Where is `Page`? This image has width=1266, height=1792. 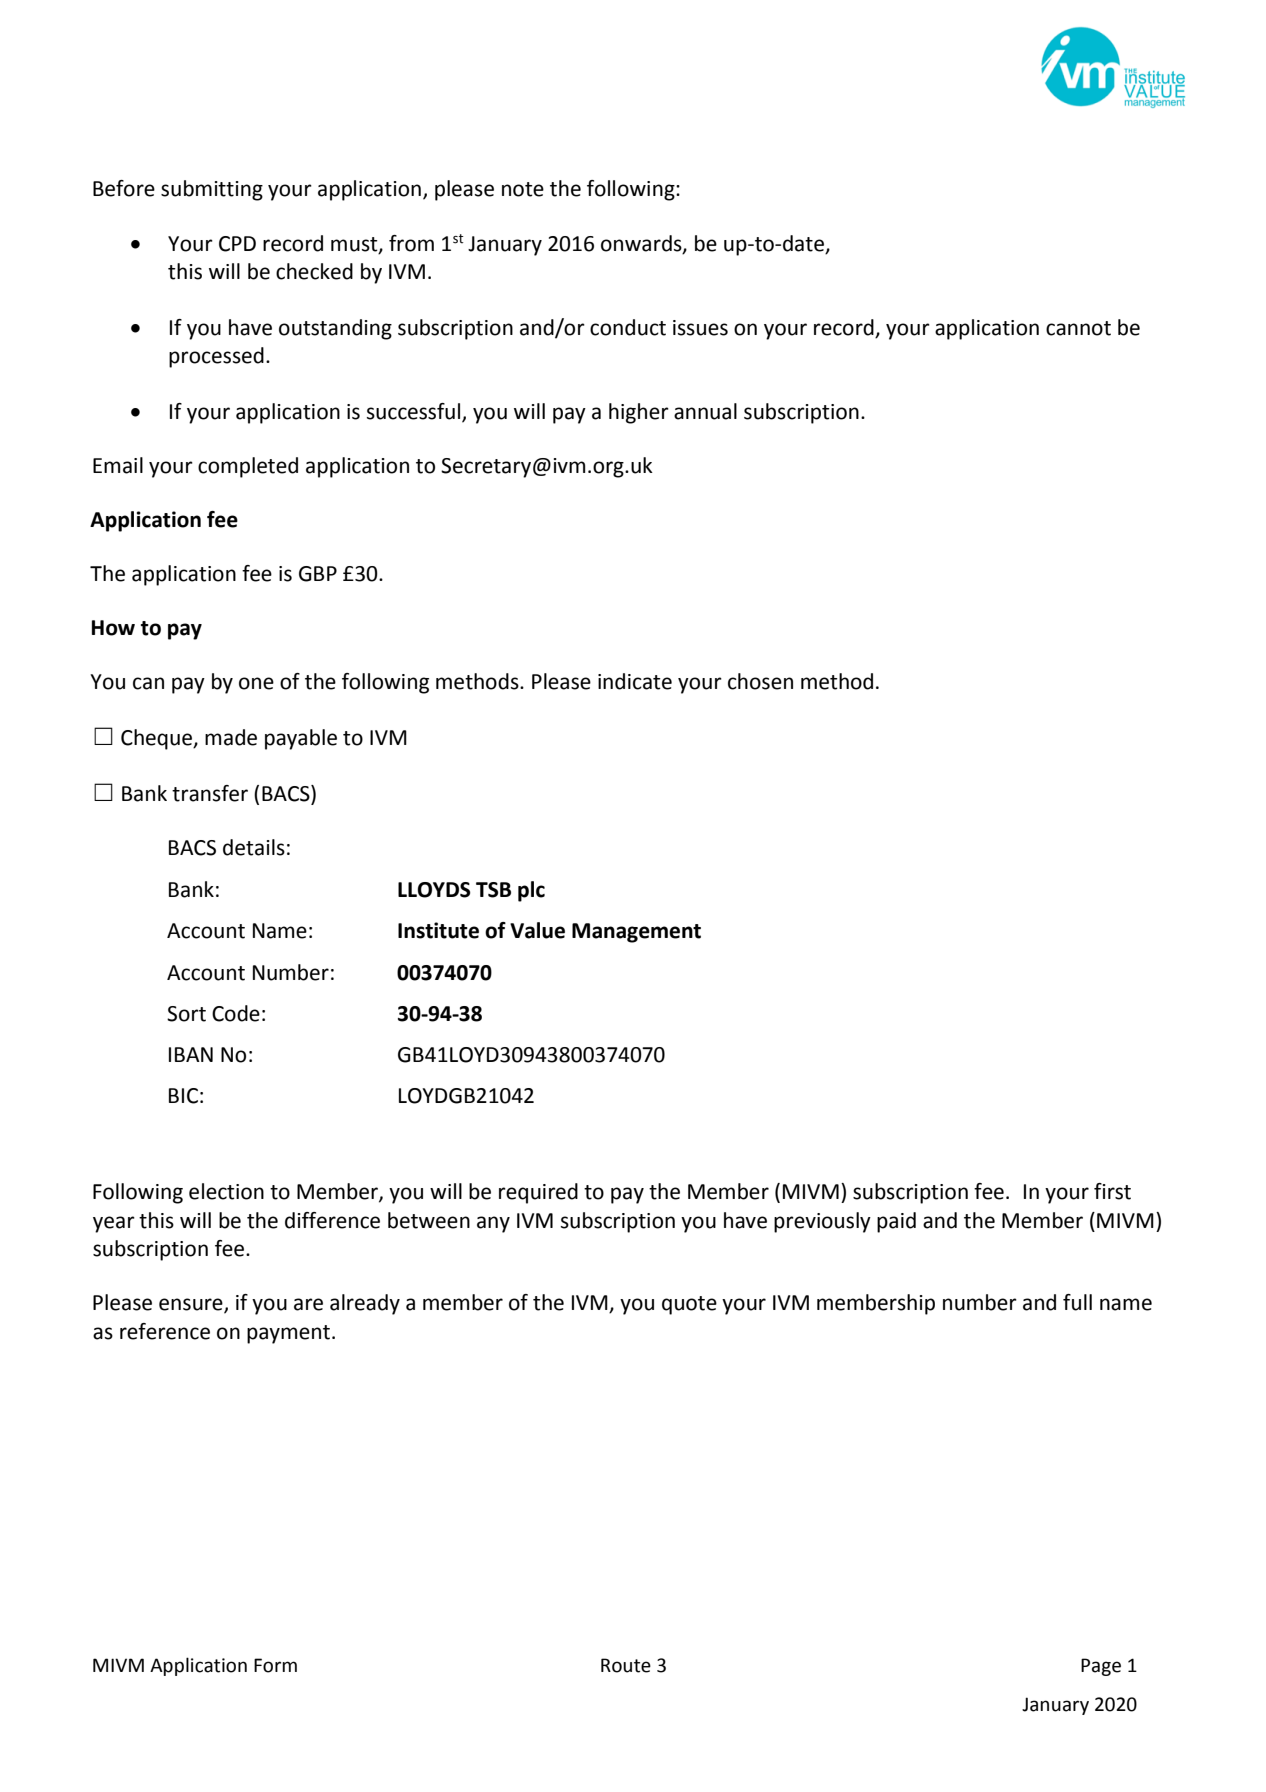 Page is located at coordinates (1101, 1667).
